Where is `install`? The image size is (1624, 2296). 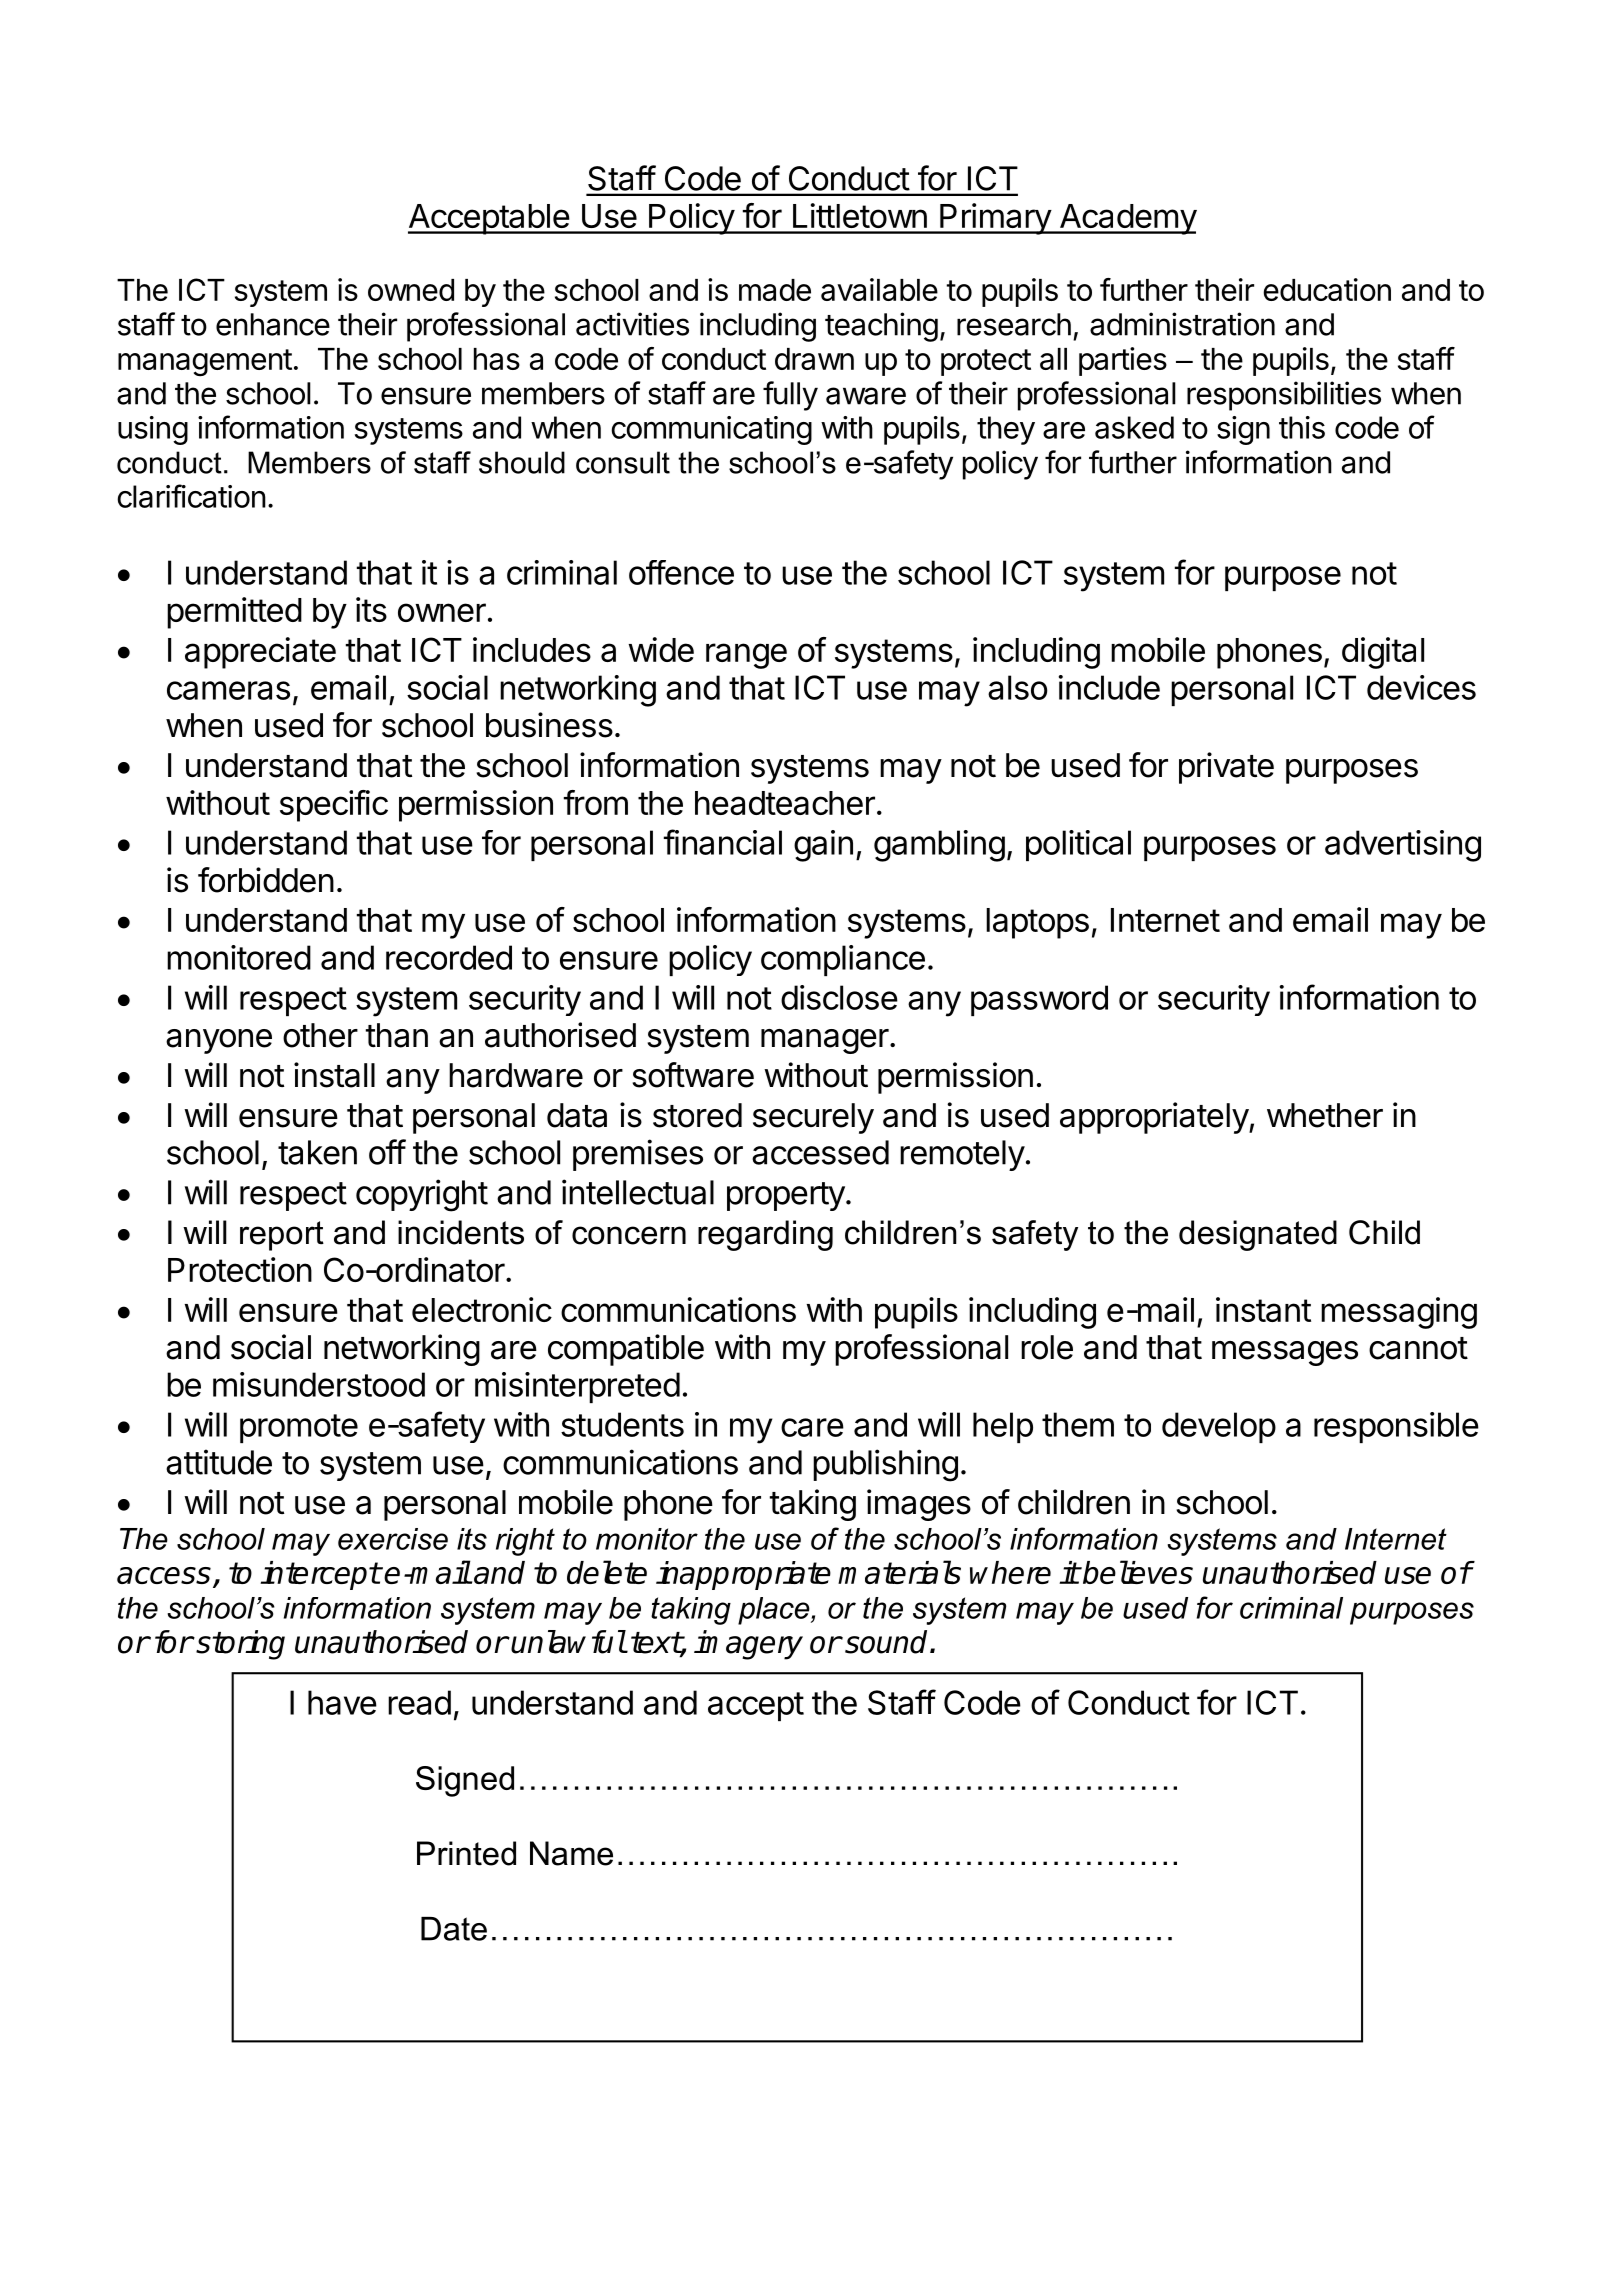 install is located at coordinates (334, 1075).
